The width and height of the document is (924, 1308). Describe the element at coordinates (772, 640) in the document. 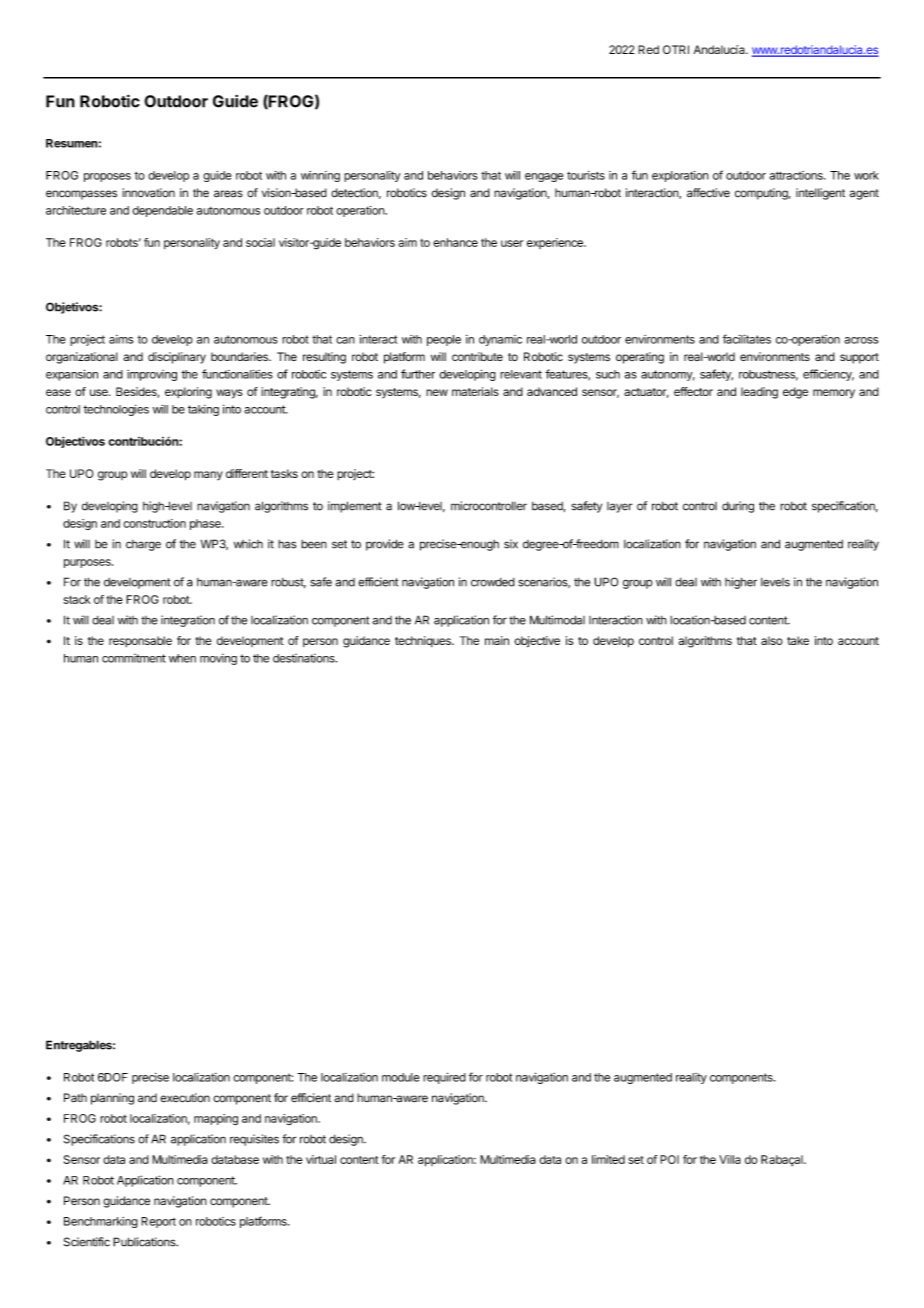

I see `also` at that location.
